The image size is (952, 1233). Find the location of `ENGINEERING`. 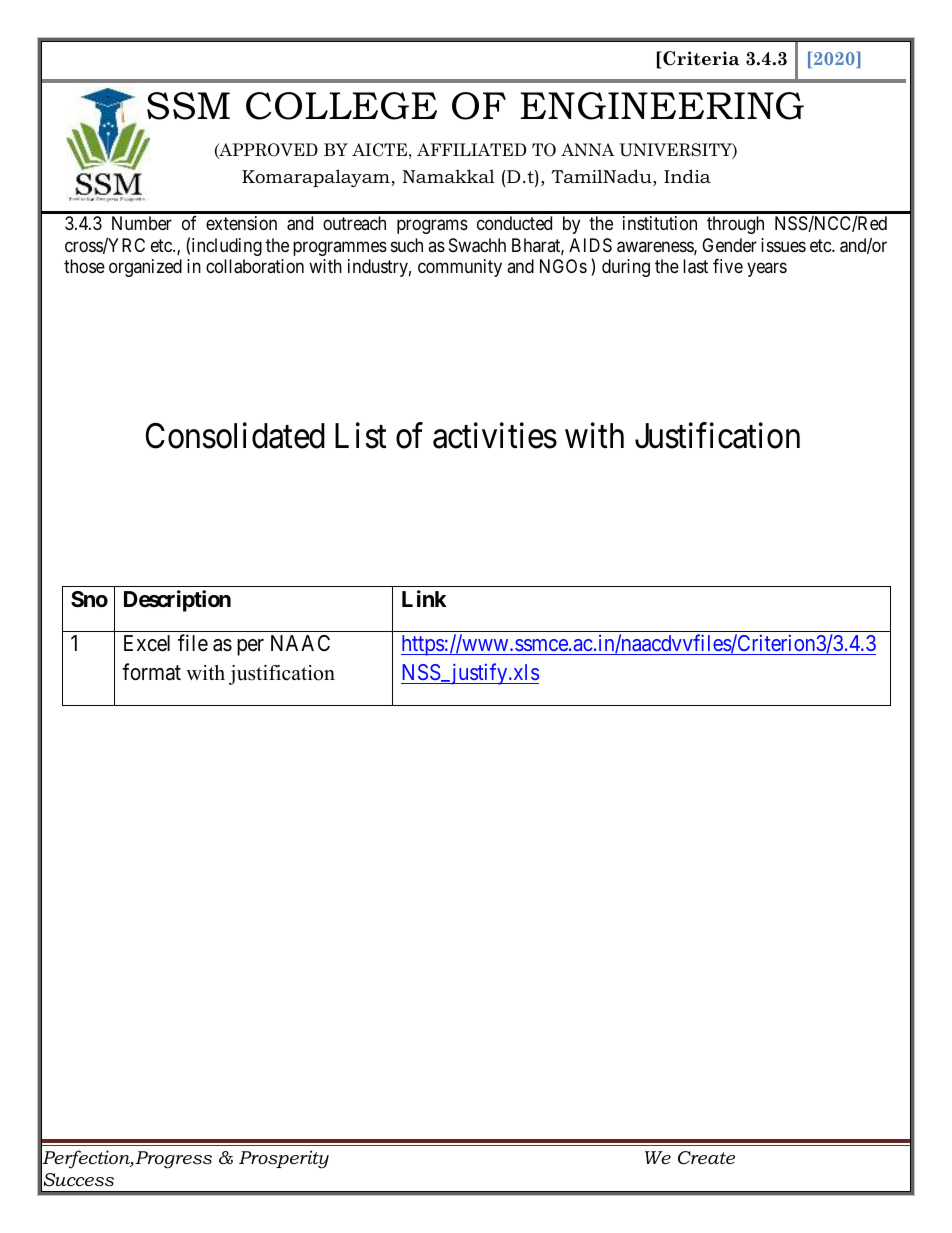

ENGINEERING is located at coordinates (662, 106).
